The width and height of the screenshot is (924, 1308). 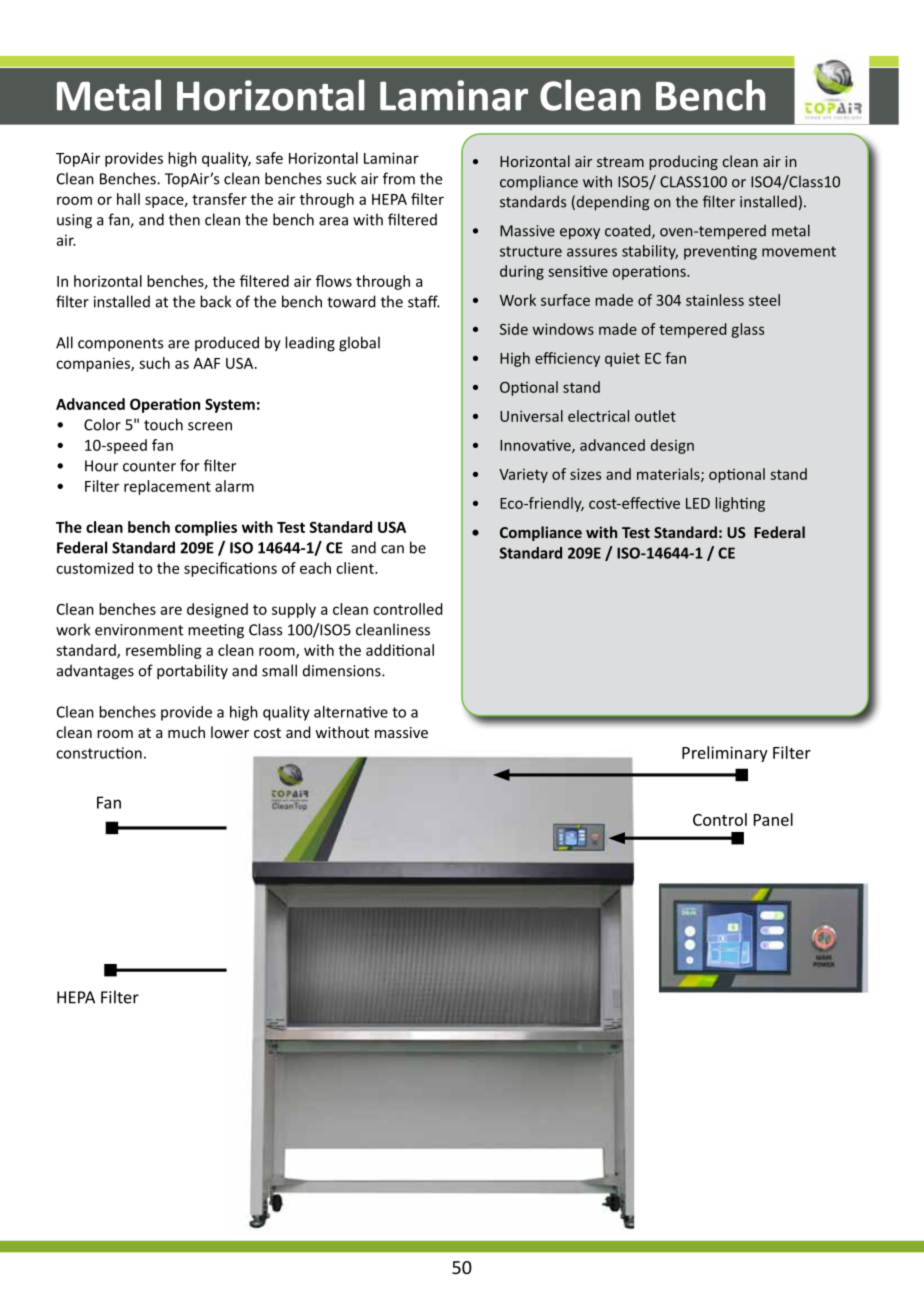 What do you see at coordinates (99, 753) in the screenshot?
I see `construction` at bounding box center [99, 753].
